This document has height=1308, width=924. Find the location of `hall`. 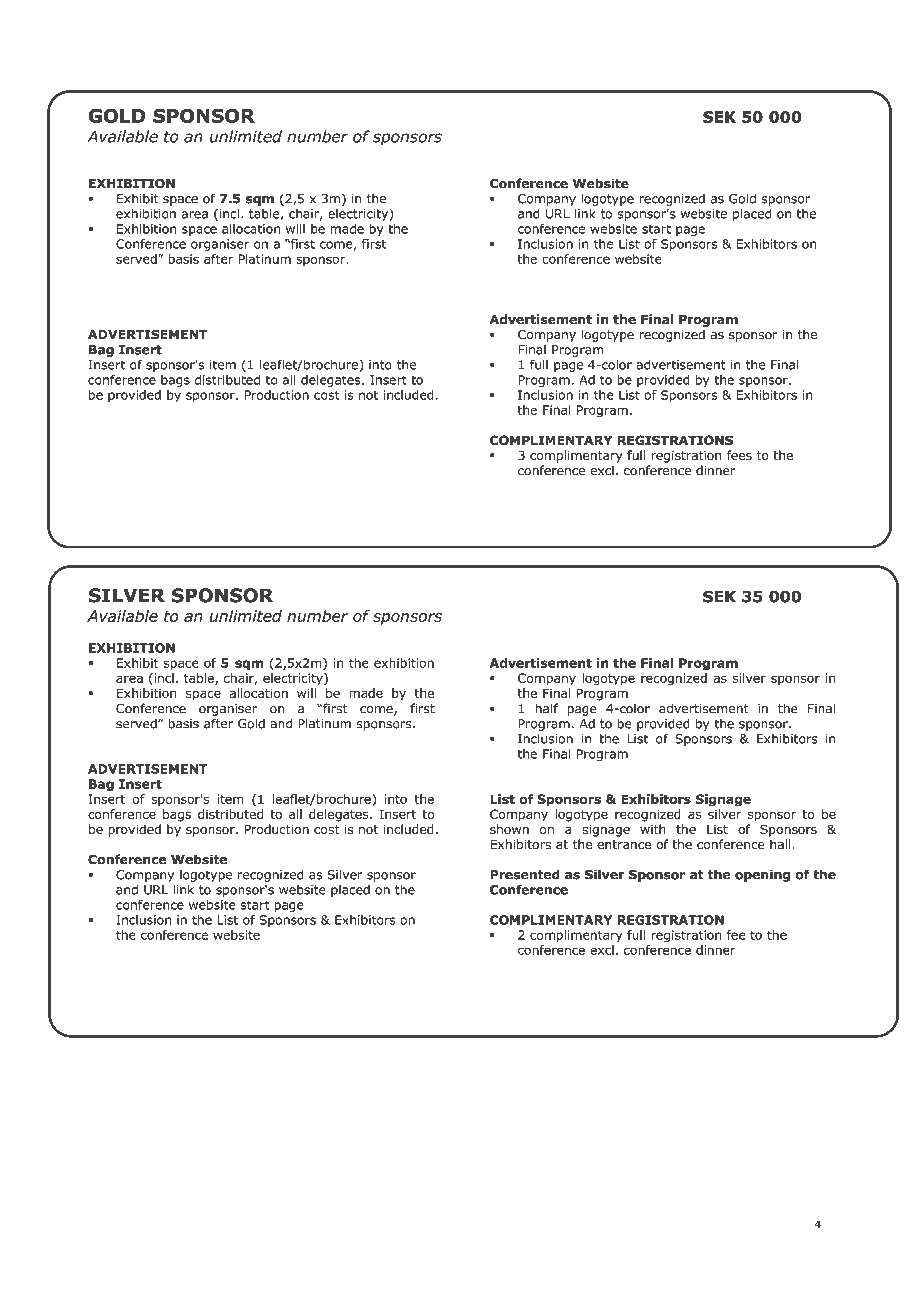

hall is located at coordinates (781, 844).
